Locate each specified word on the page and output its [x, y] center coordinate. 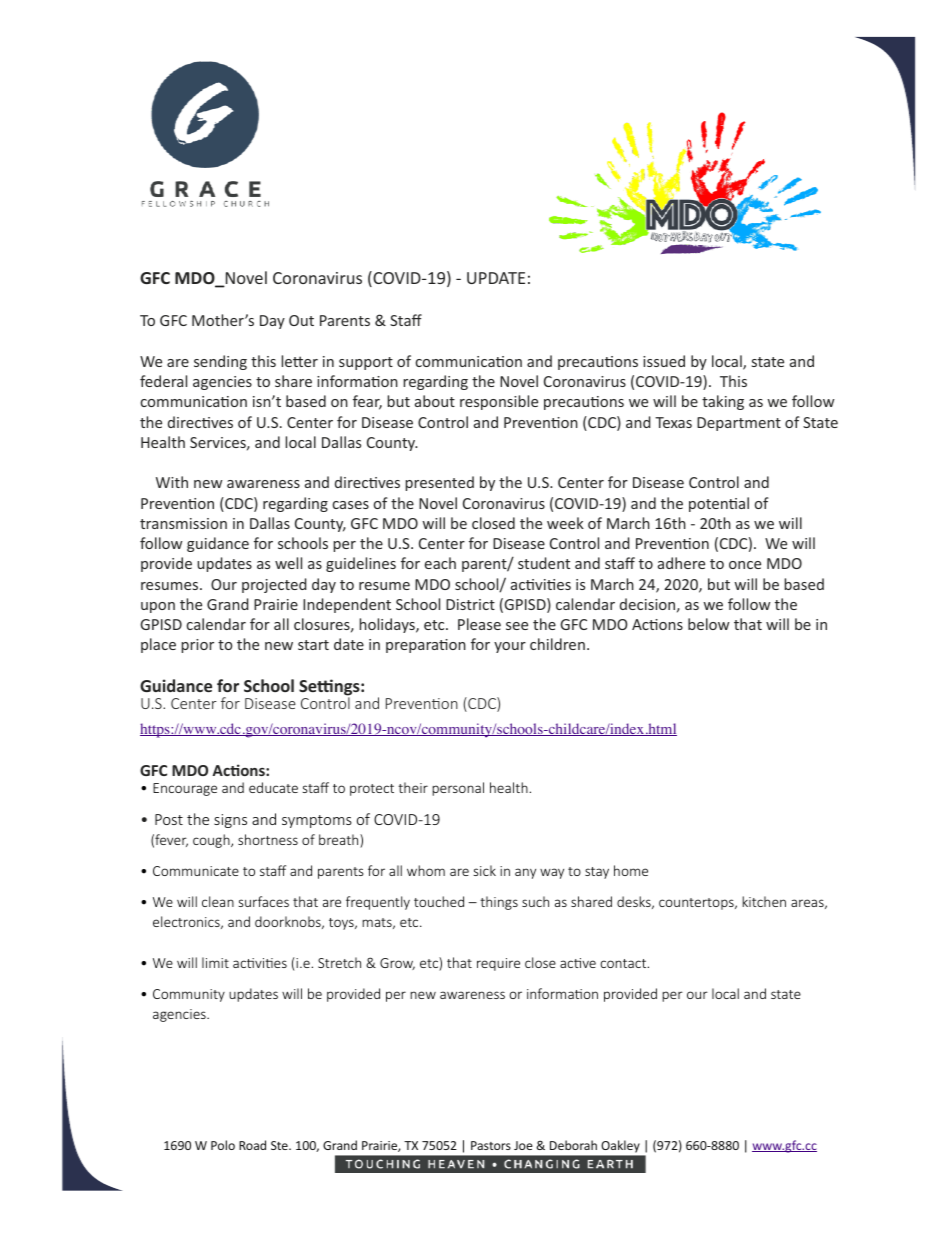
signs [230, 821]
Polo [223, 1145]
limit [215, 962]
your [510, 647]
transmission [183, 523]
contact [624, 963]
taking [723, 402]
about [435, 401]
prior [197, 646]
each [440, 563]
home [631, 870]
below [708, 624]
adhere [681, 563]
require [498, 964]
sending [220, 362]
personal [458, 789]
